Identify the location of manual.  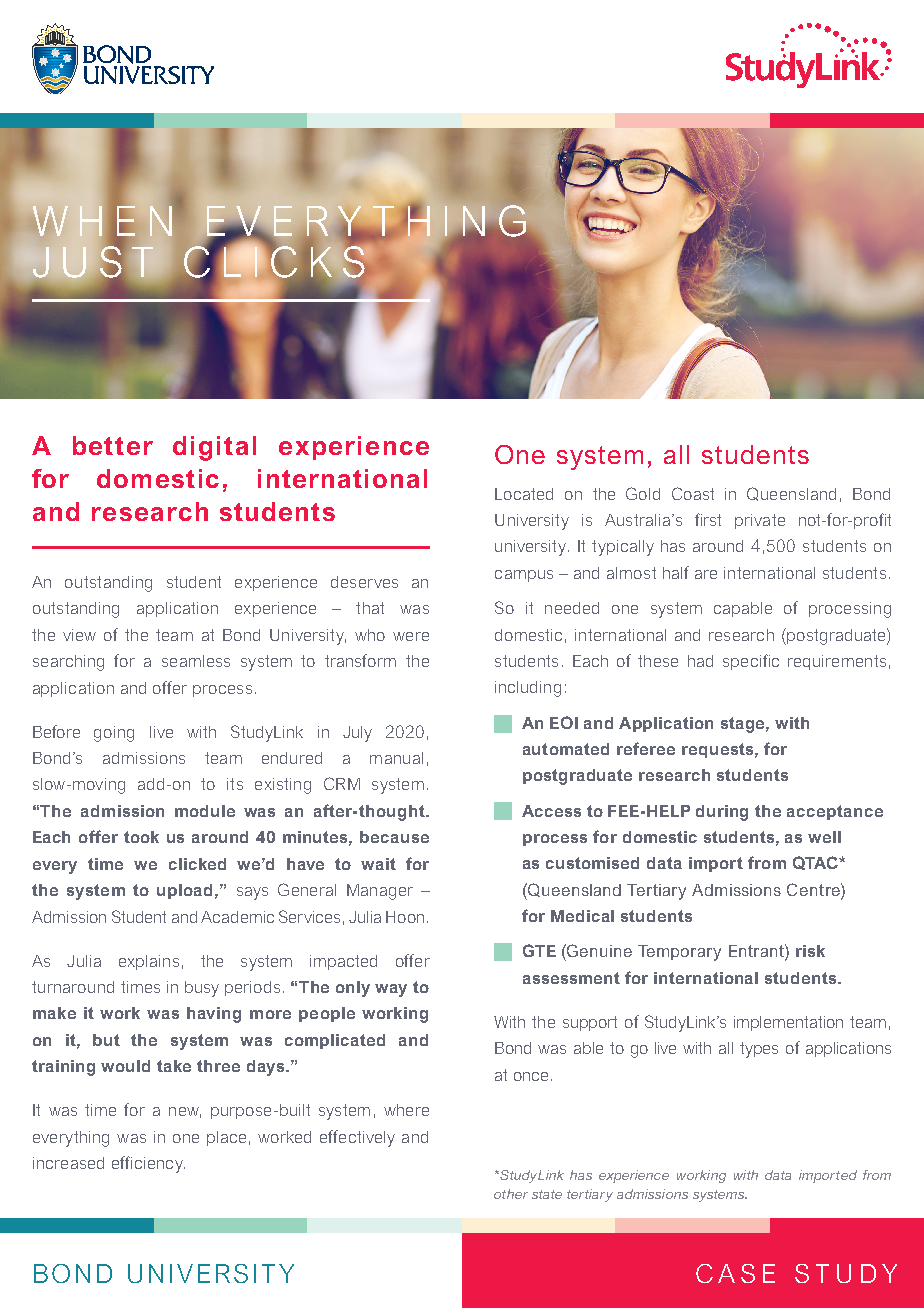
(396, 758).
